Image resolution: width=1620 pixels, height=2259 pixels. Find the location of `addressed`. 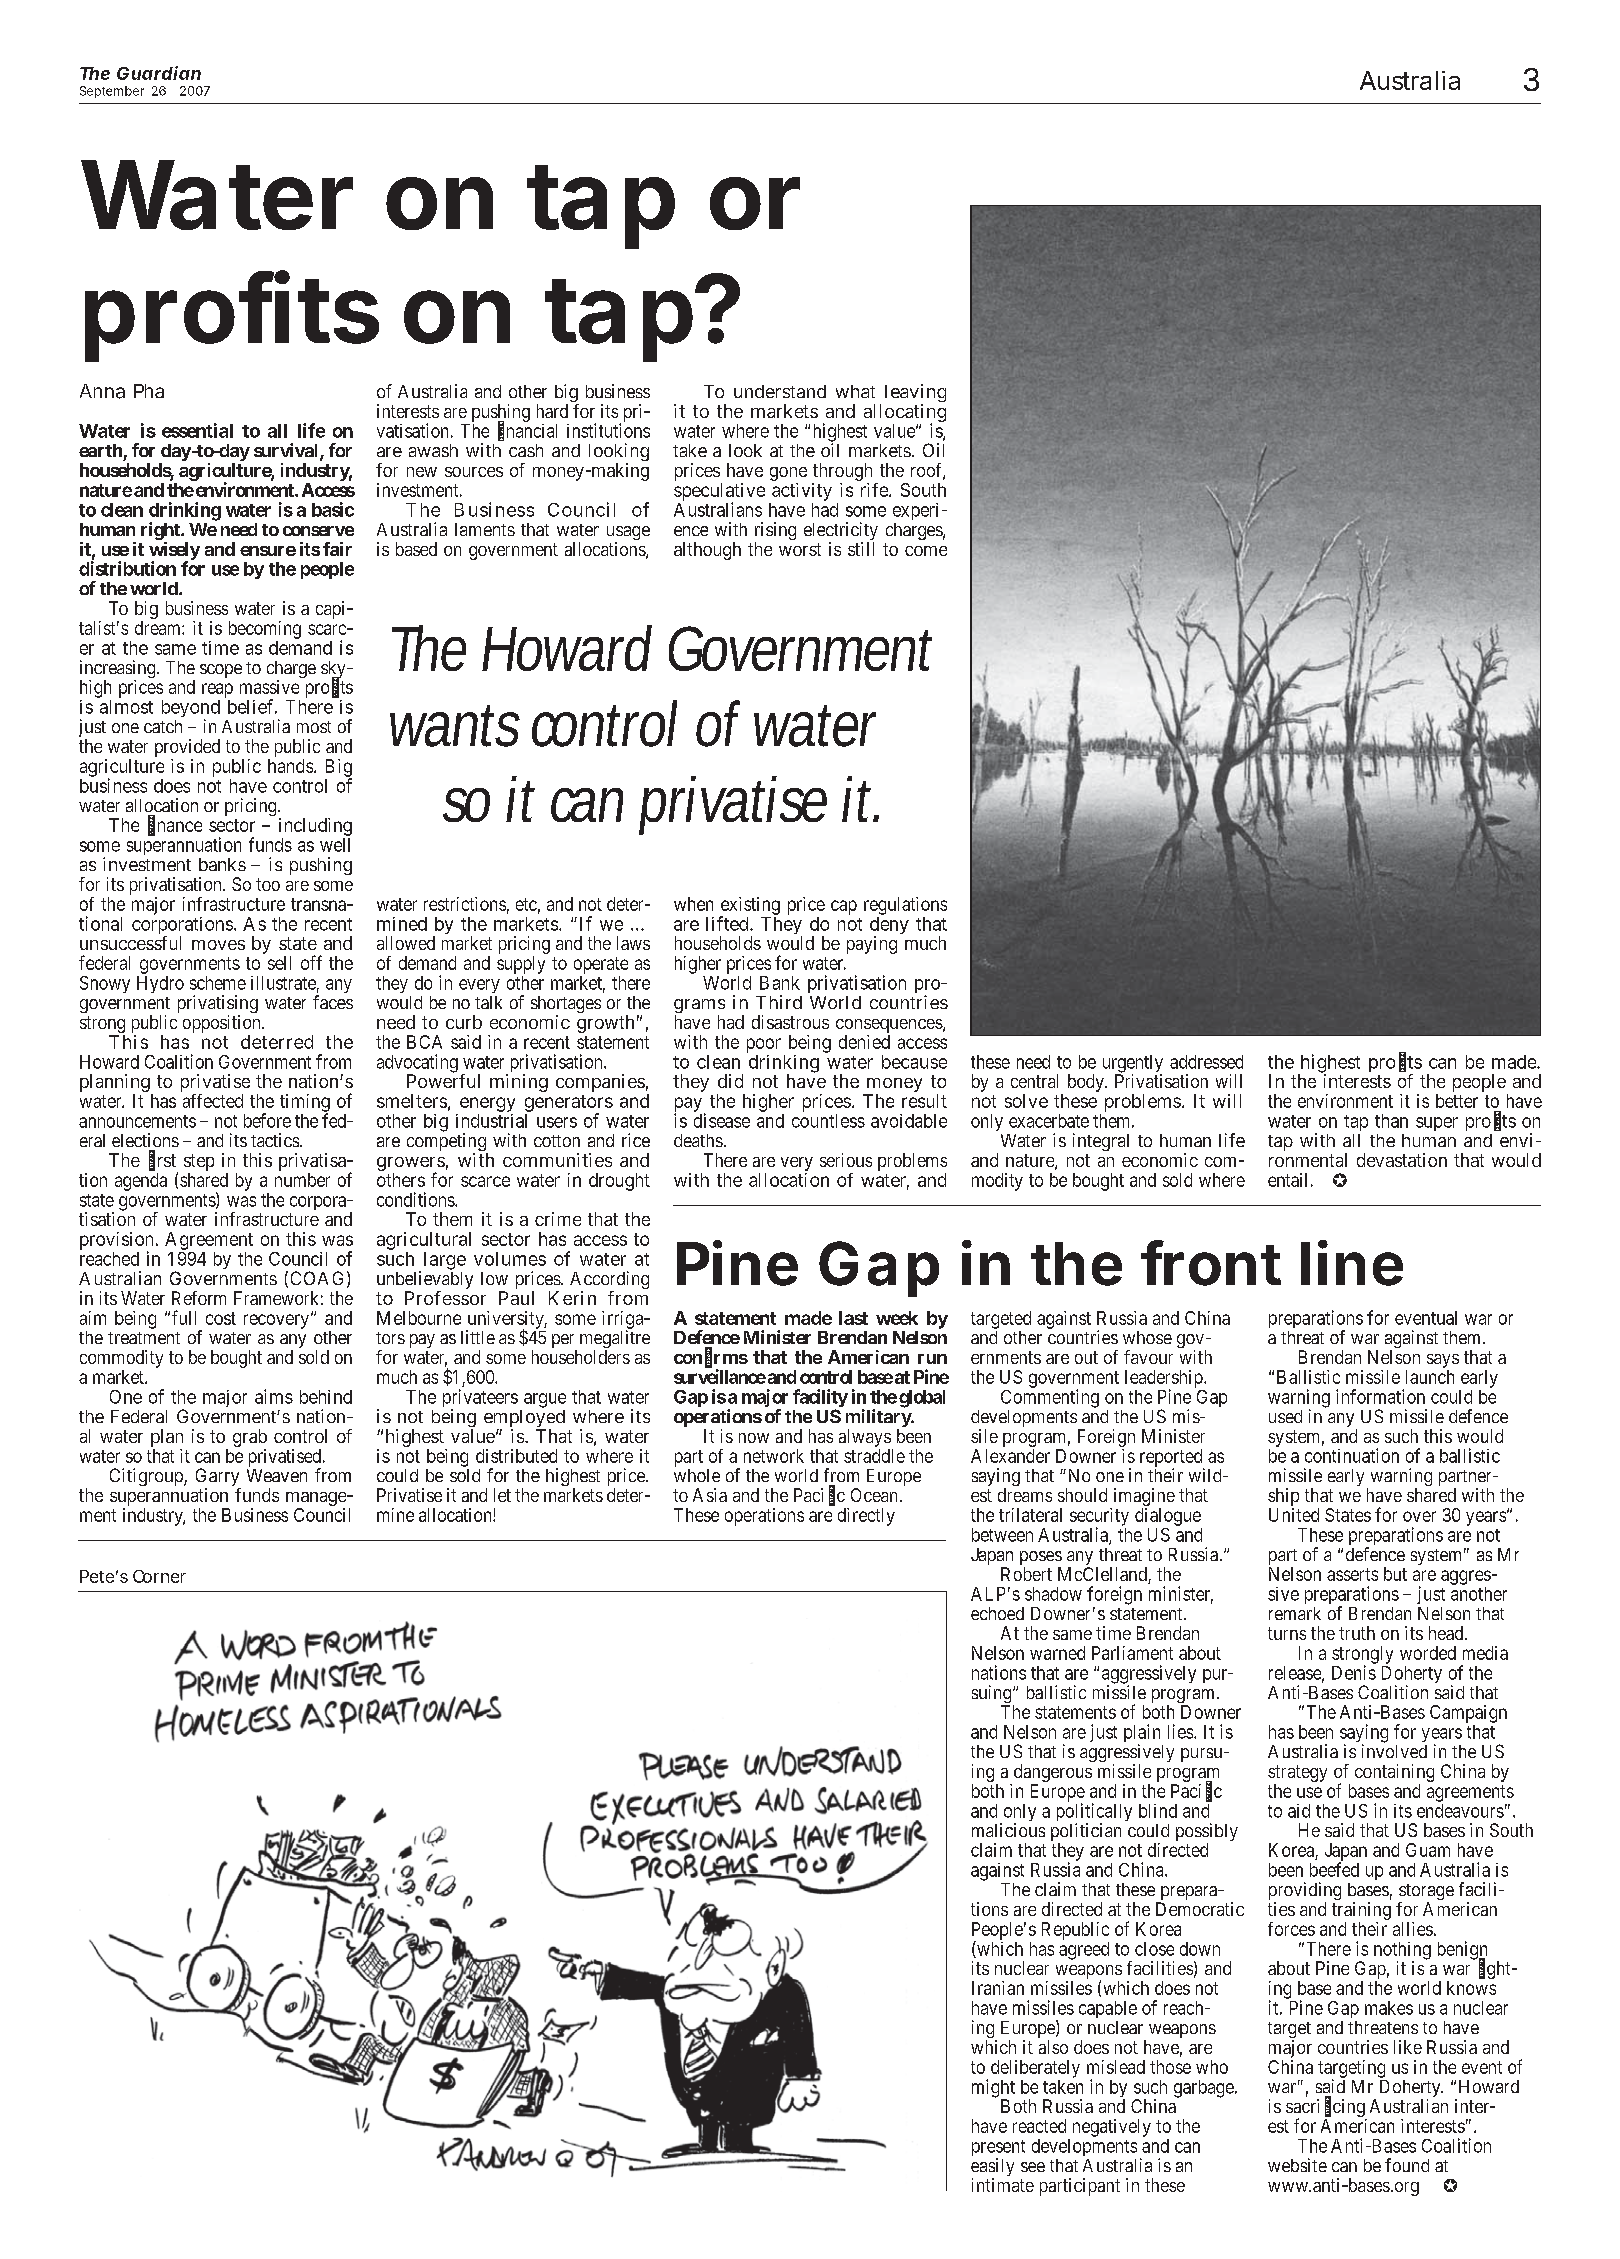

addressed is located at coordinates (1206, 1062).
